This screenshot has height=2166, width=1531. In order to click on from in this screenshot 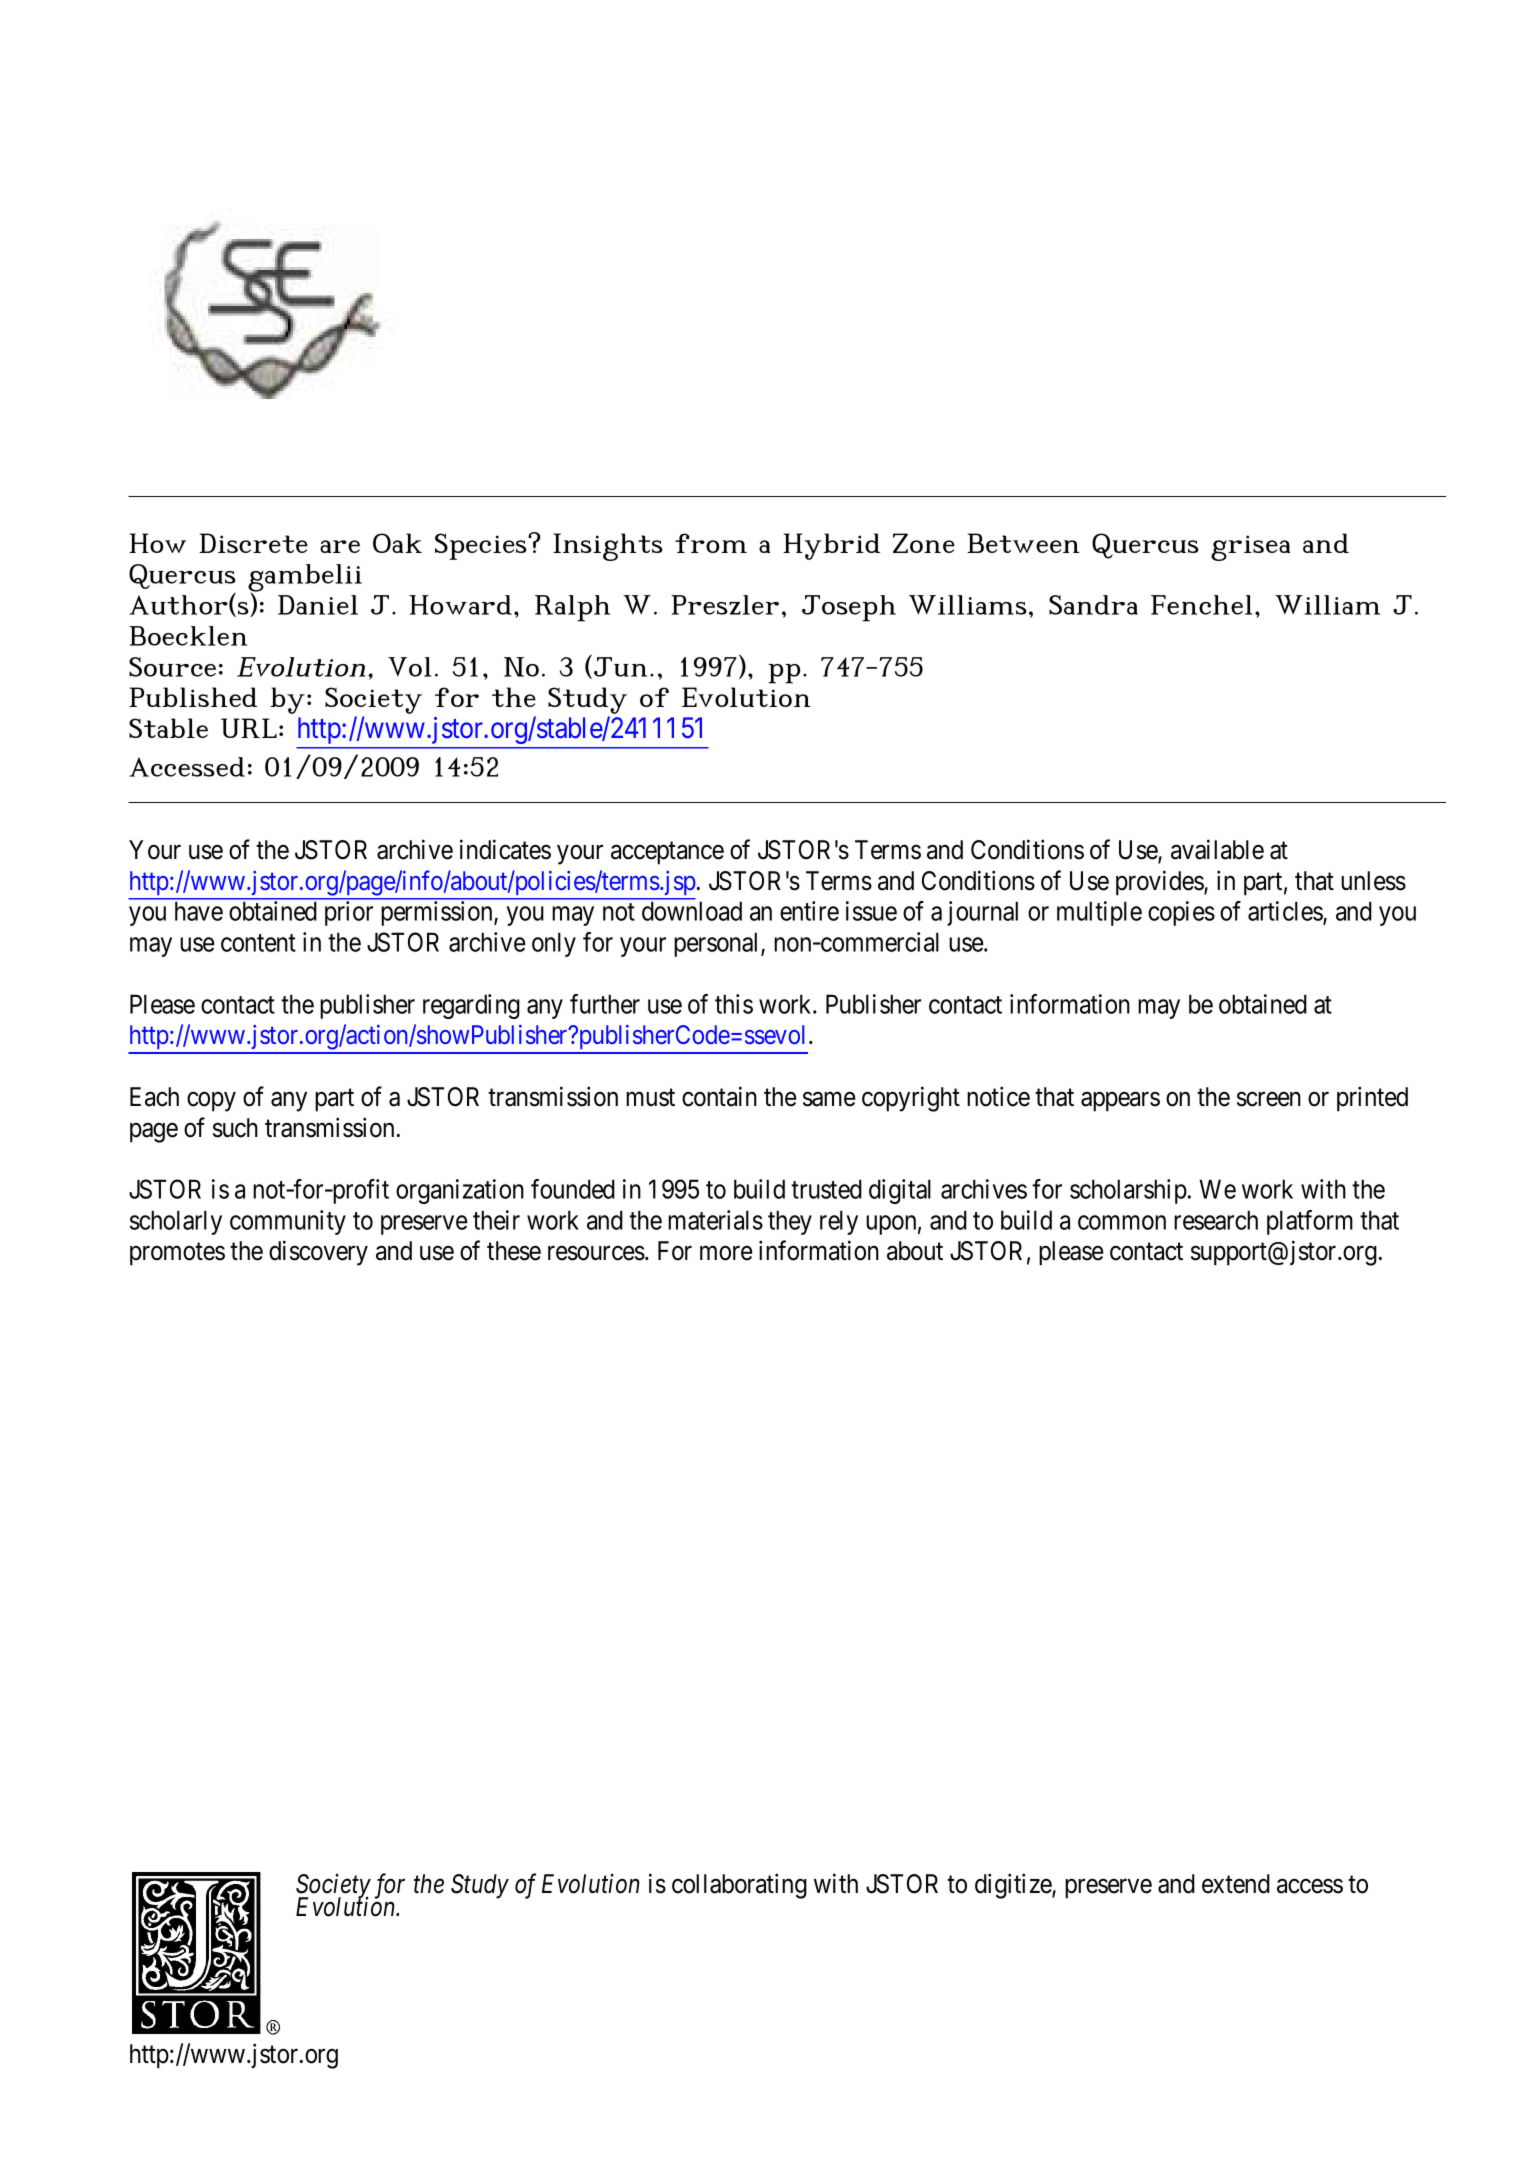, I will do `click(711, 543)`.
